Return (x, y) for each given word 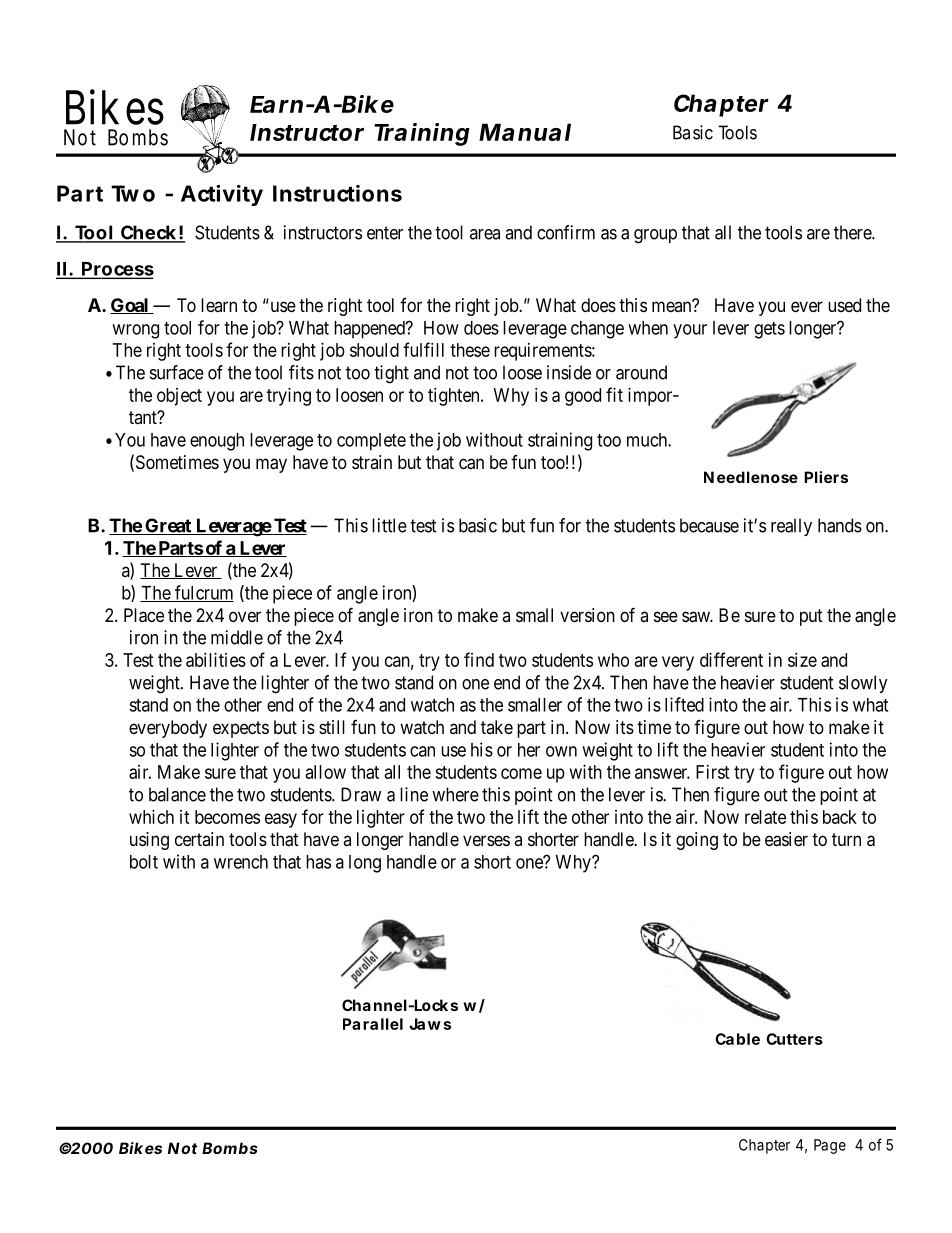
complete (371, 442)
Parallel (373, 1024)
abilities (216, 660)
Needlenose (751, 477)
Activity (222, 195)
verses (486, 840)
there (853, 232)
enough (217, 442)
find (479, 659)
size (802, 660)
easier (786, 839)
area (485, 234)
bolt (144, 862)
